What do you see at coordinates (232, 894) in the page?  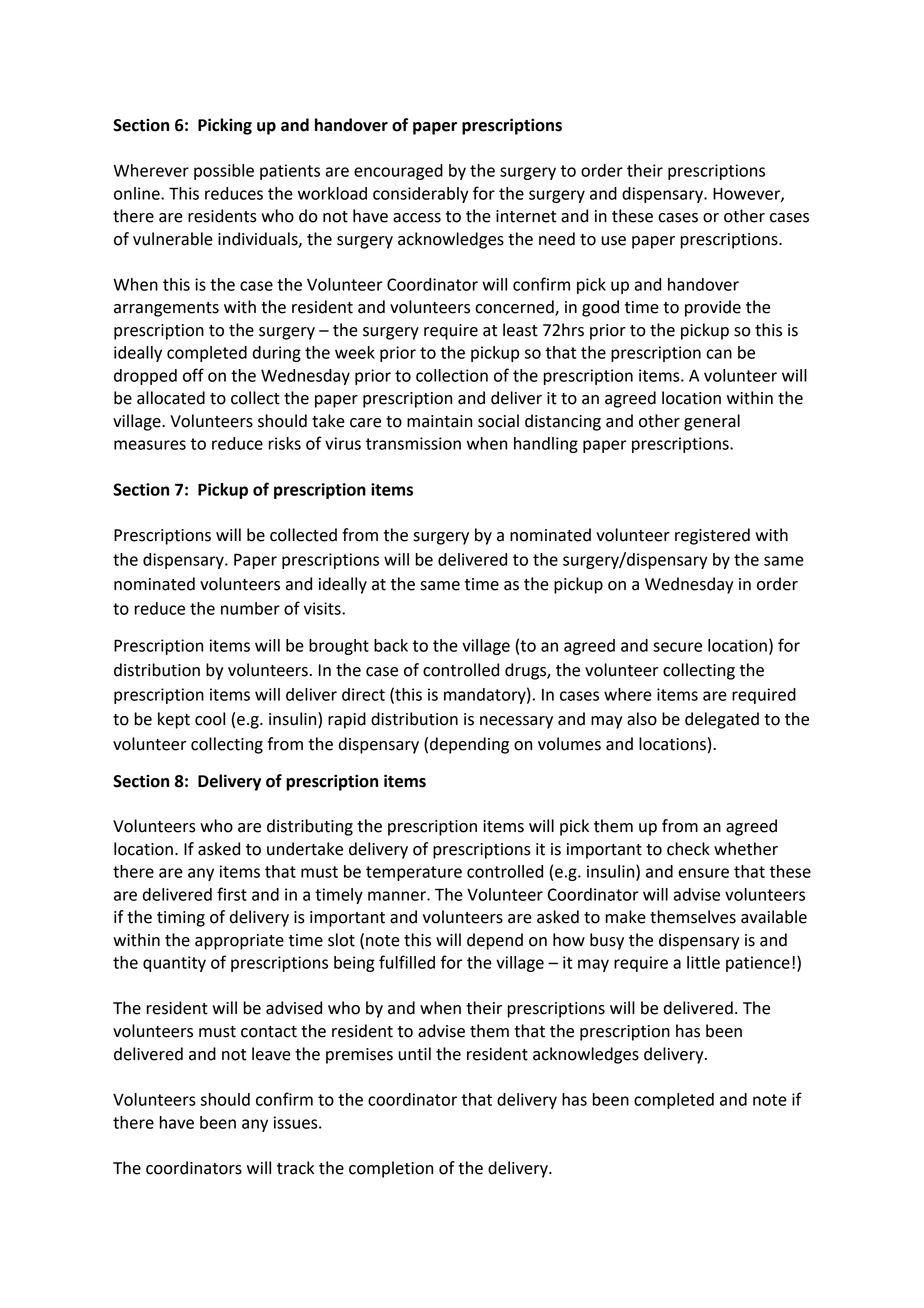 I see `first` at bounding box center [232, 894].
